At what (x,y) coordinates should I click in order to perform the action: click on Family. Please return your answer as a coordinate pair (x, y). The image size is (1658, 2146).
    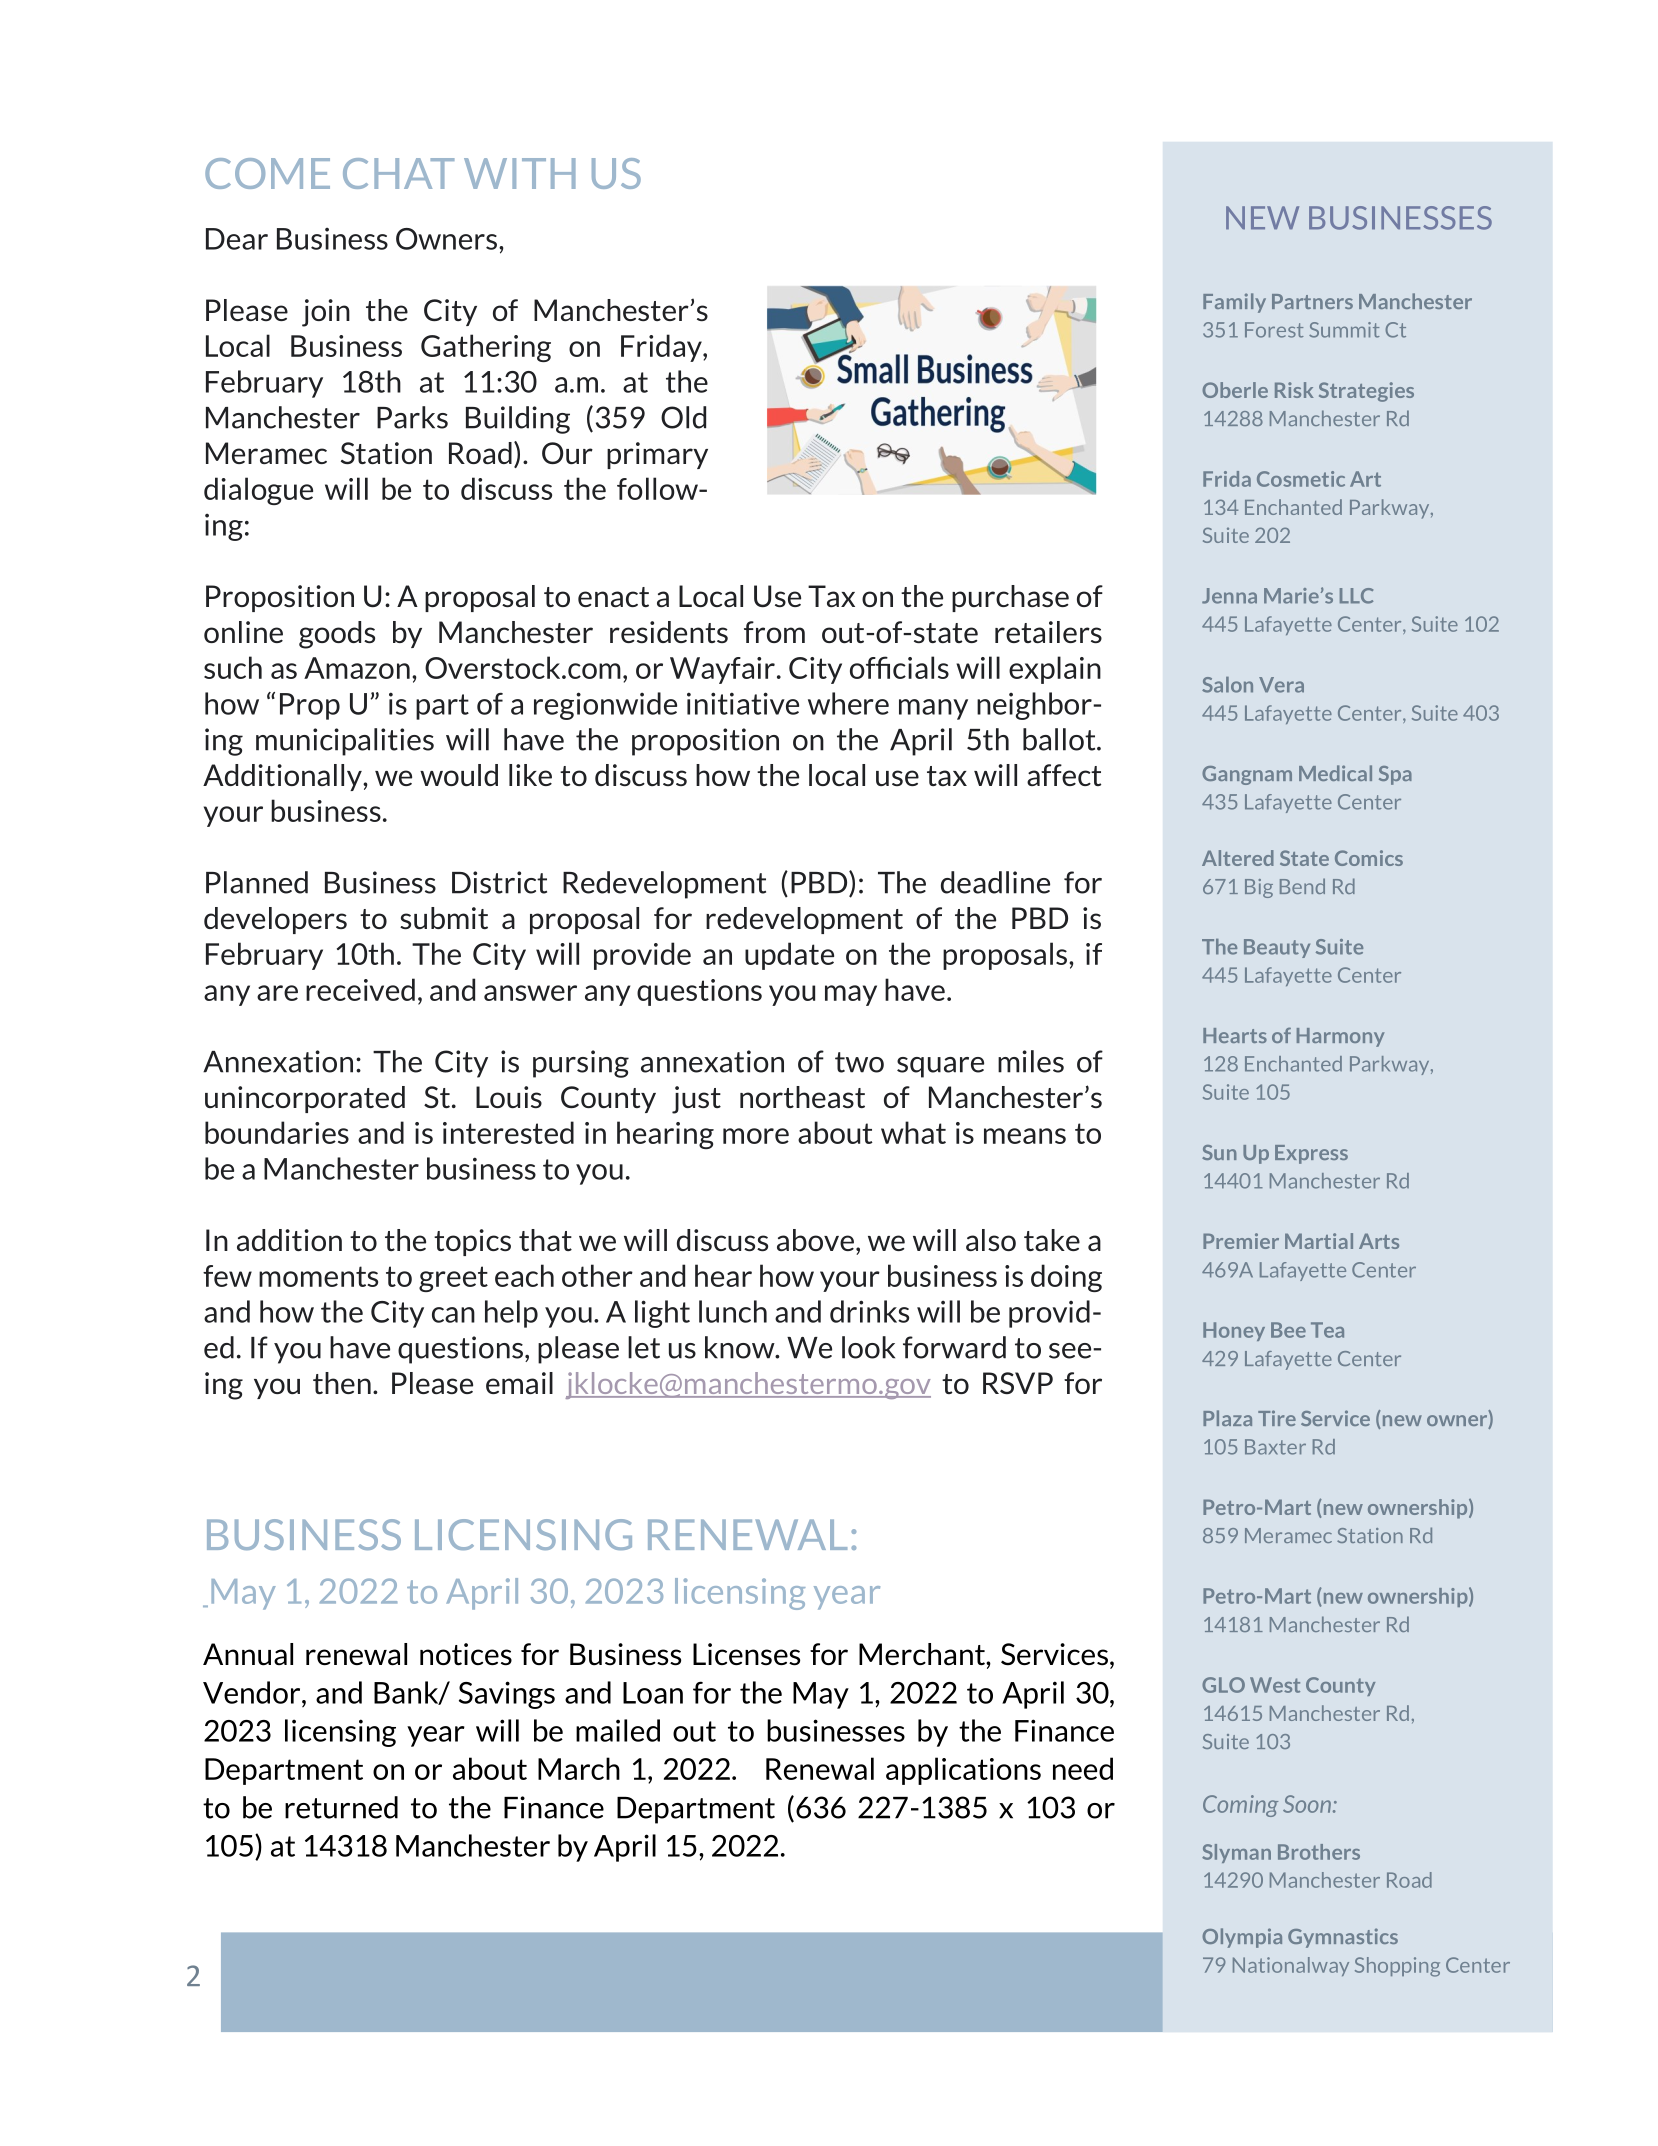
    Looking at the image, I should click on (1234, 303).
